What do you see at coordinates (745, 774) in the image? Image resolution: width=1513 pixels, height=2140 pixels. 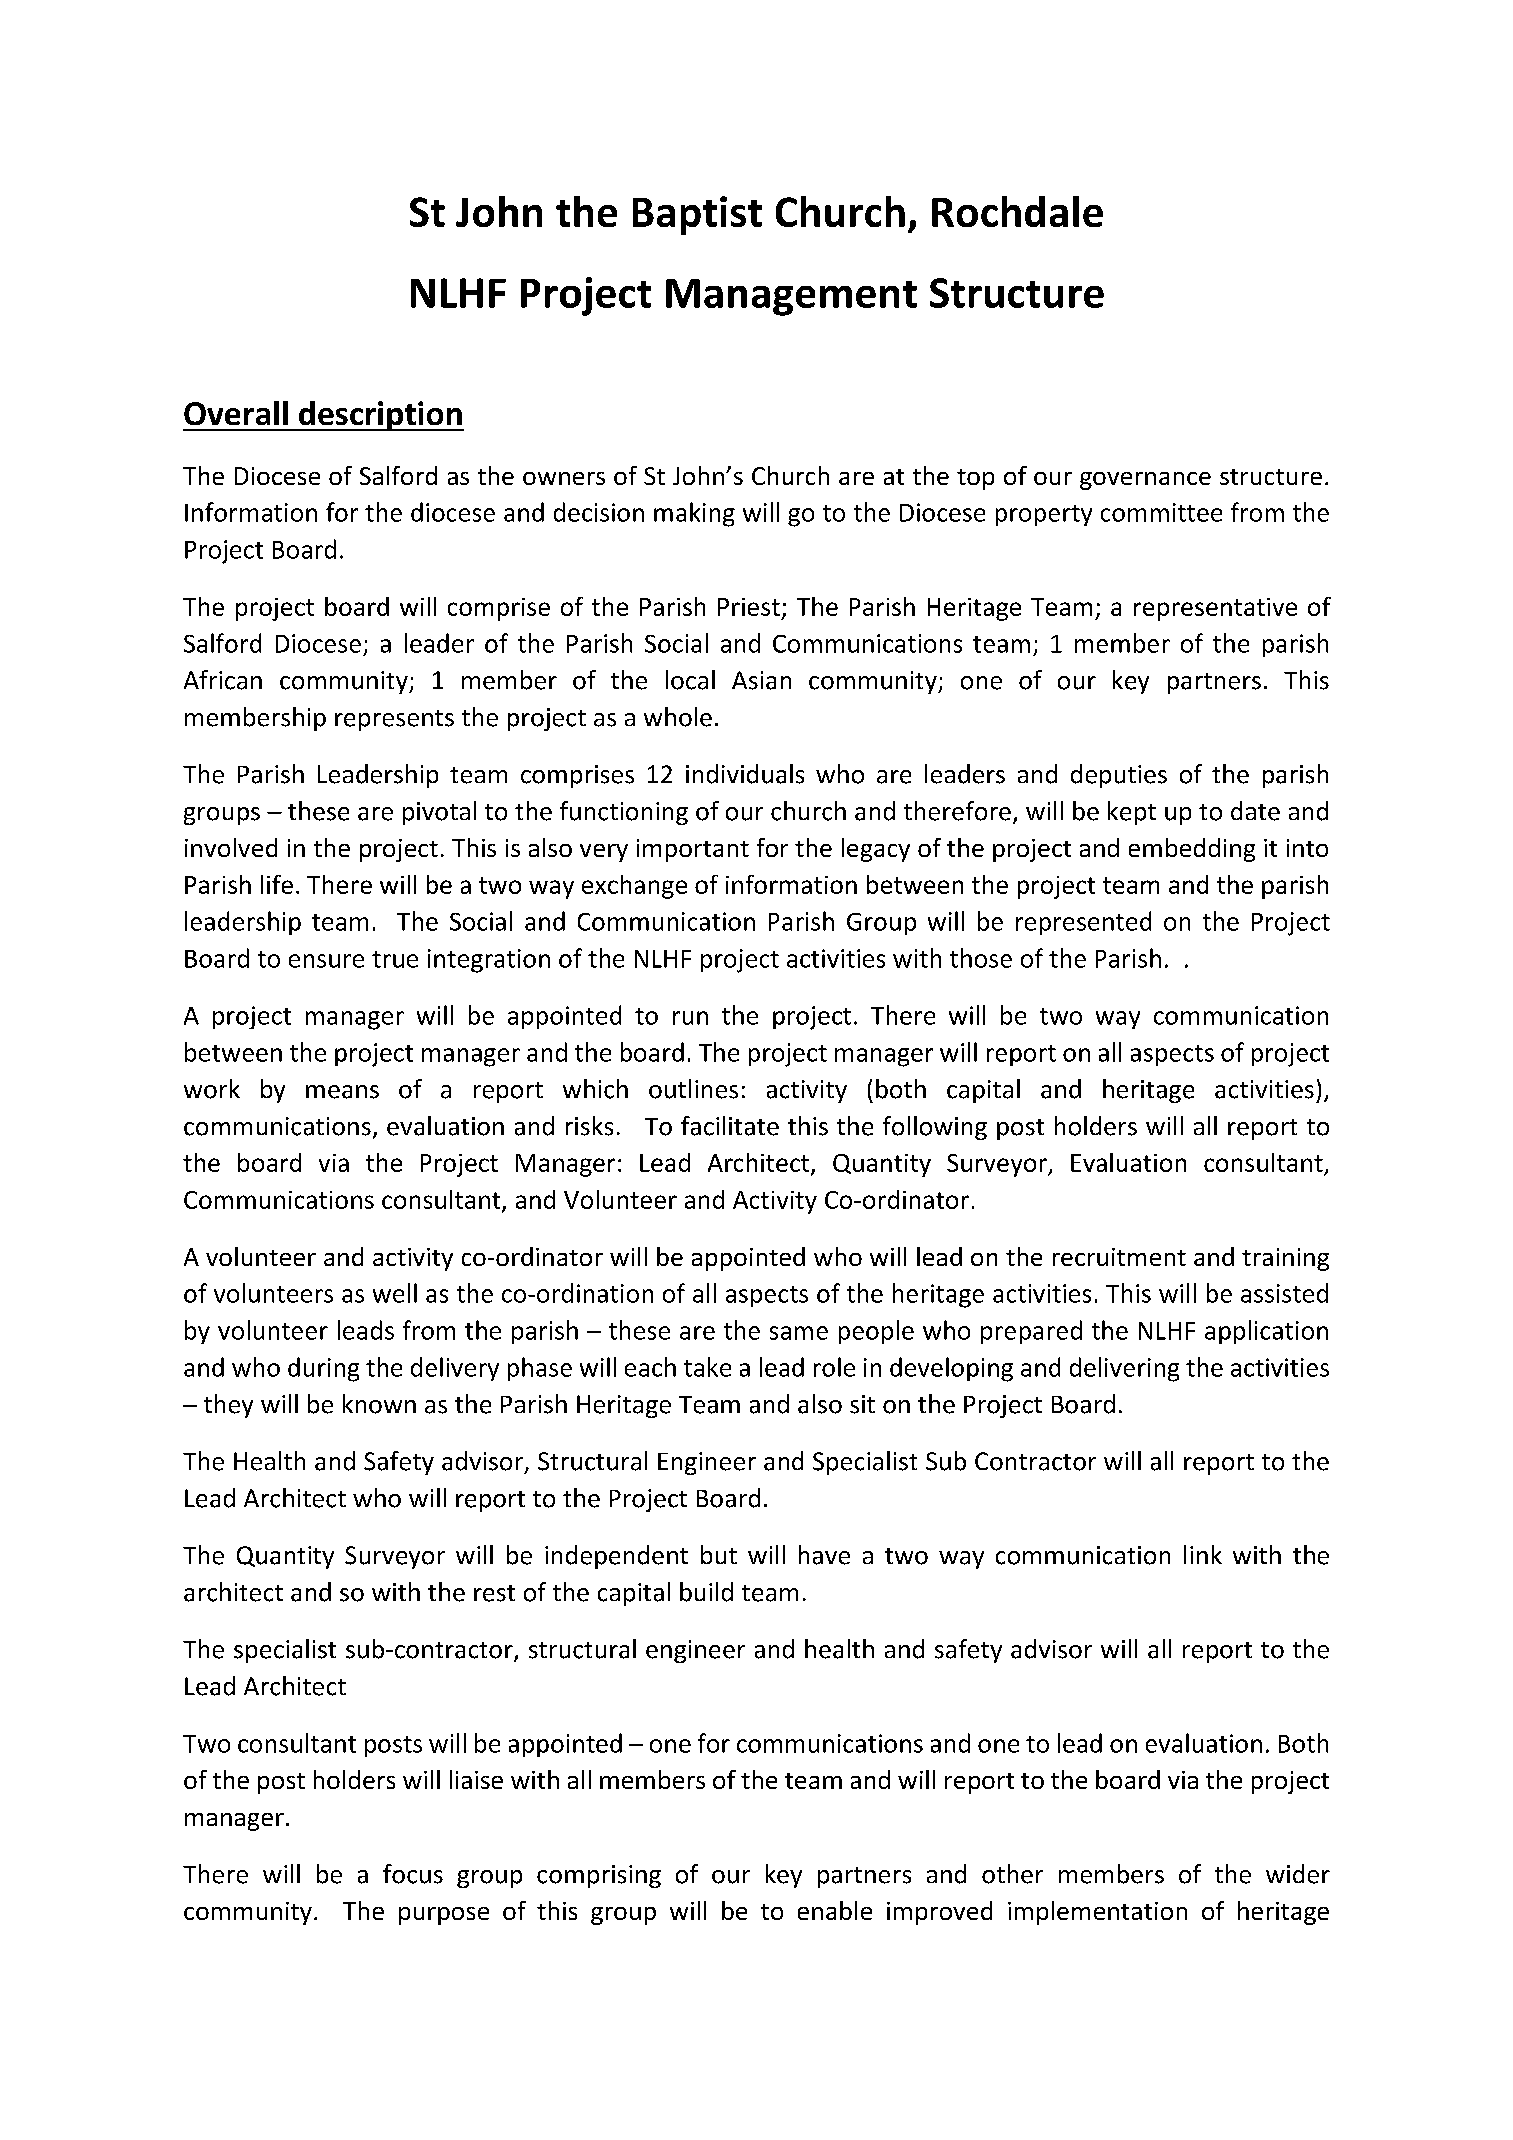 I see `individuals` at bounding box center [745, 774].
